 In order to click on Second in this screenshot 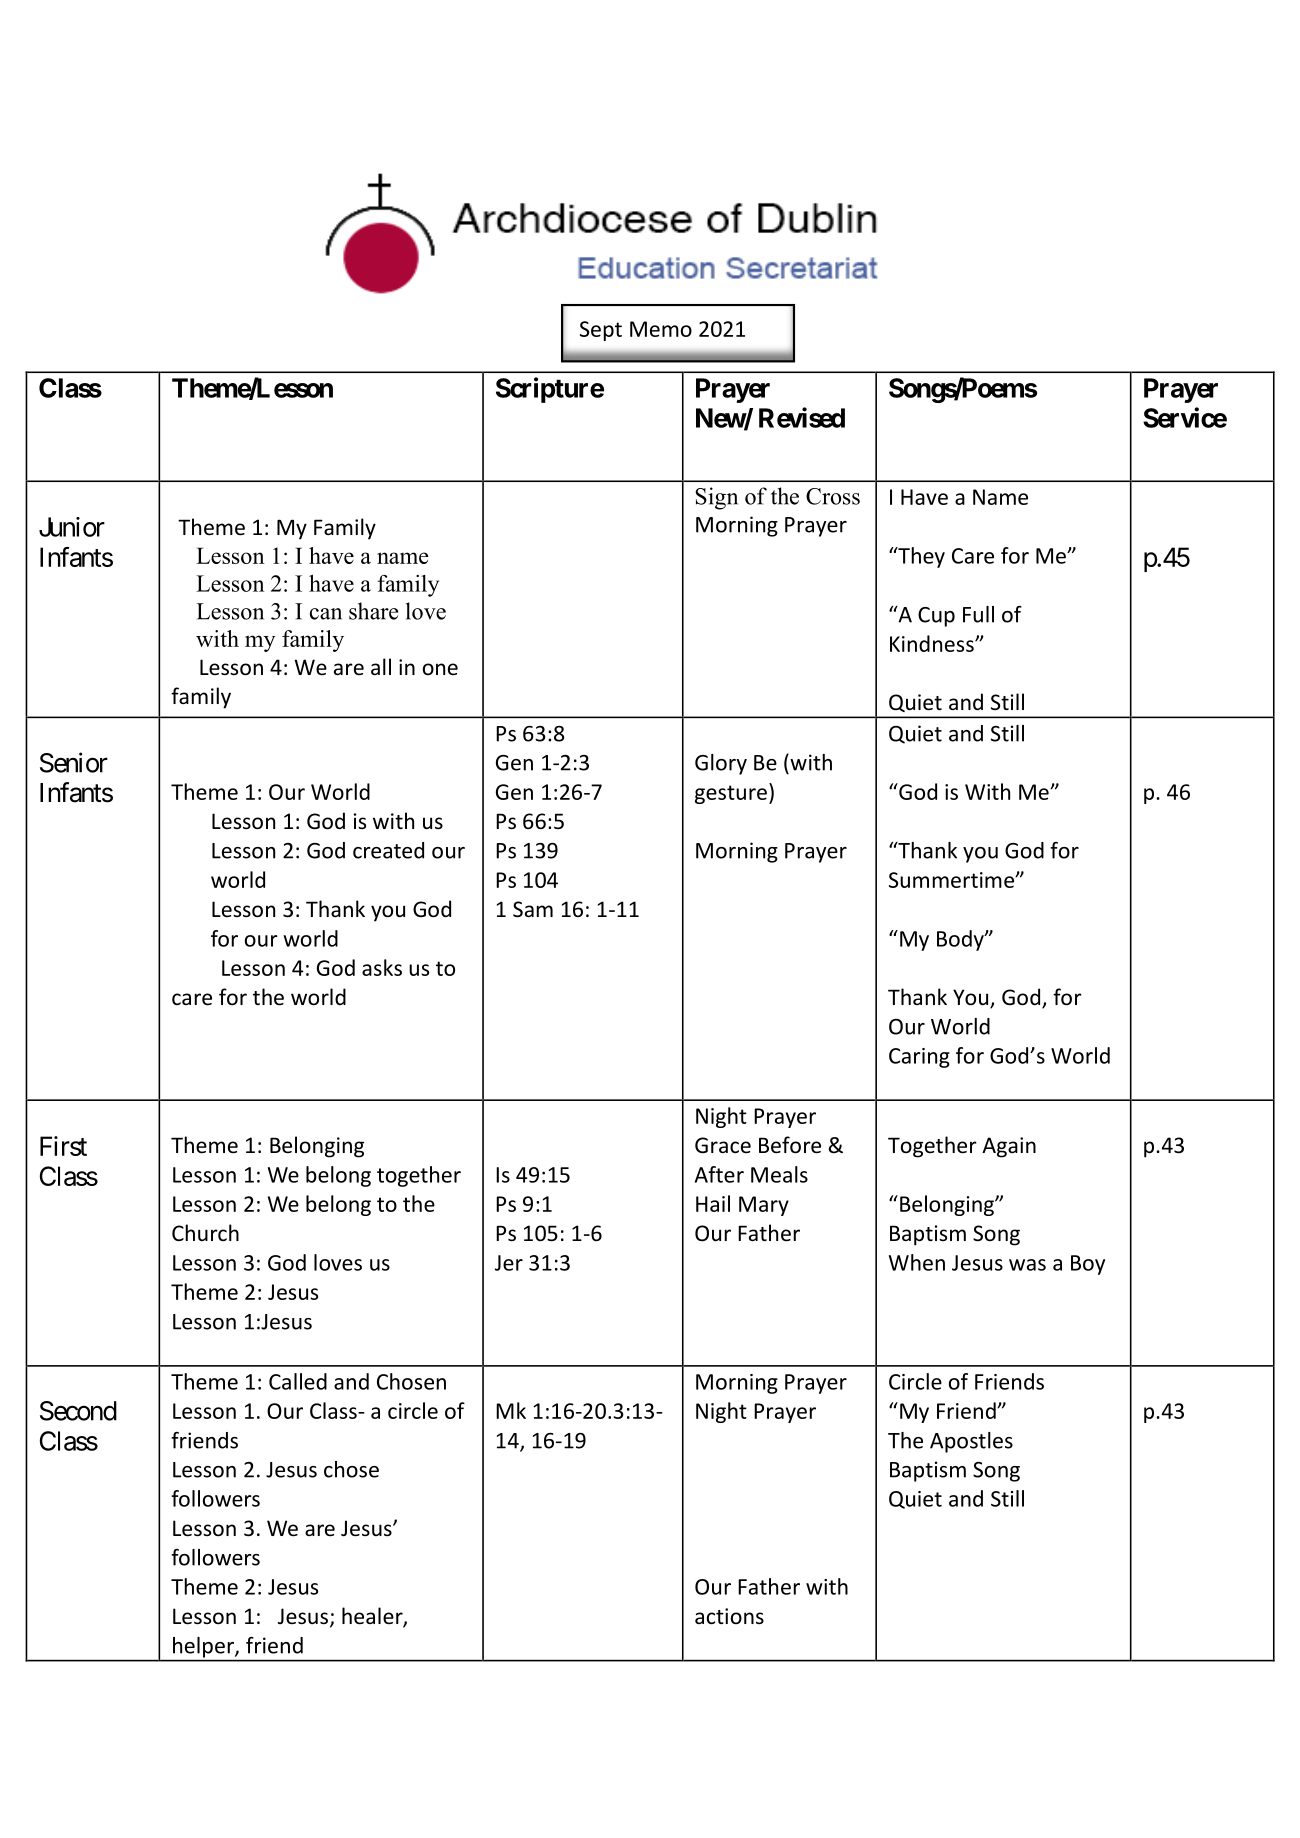, I will do `click(78, 1411)`.
